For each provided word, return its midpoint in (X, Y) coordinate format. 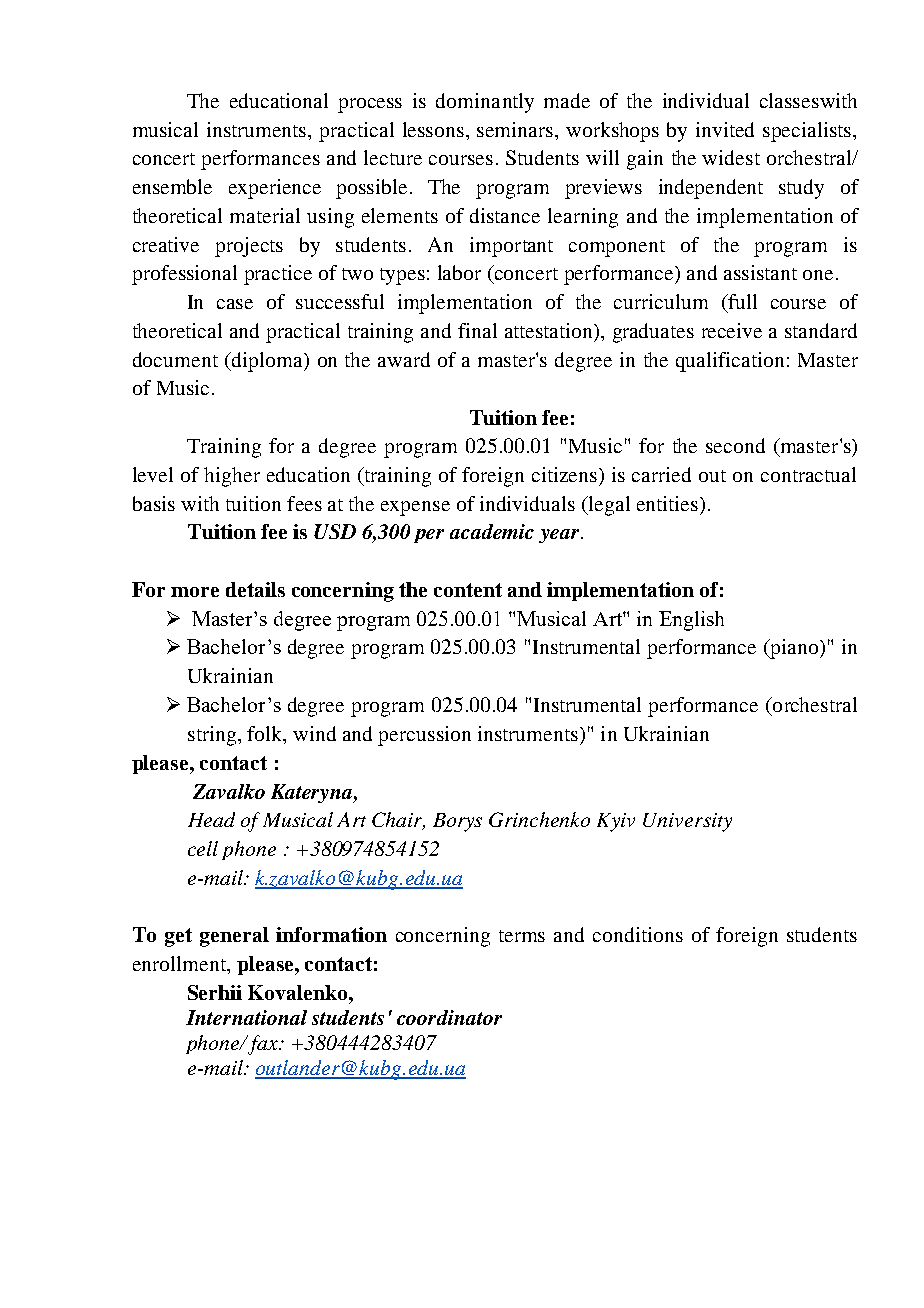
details (255, 589)
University (687, 822)
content (468, 590)
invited (725, 129)
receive (732, 330)
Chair (398, 821)
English (691, 621)
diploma (267, 362)
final (477, 330)
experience (275, 189)
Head (211, 819)
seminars (516, 129)
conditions (638, 934)
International (246, 1017)
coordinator (449, 1017)
